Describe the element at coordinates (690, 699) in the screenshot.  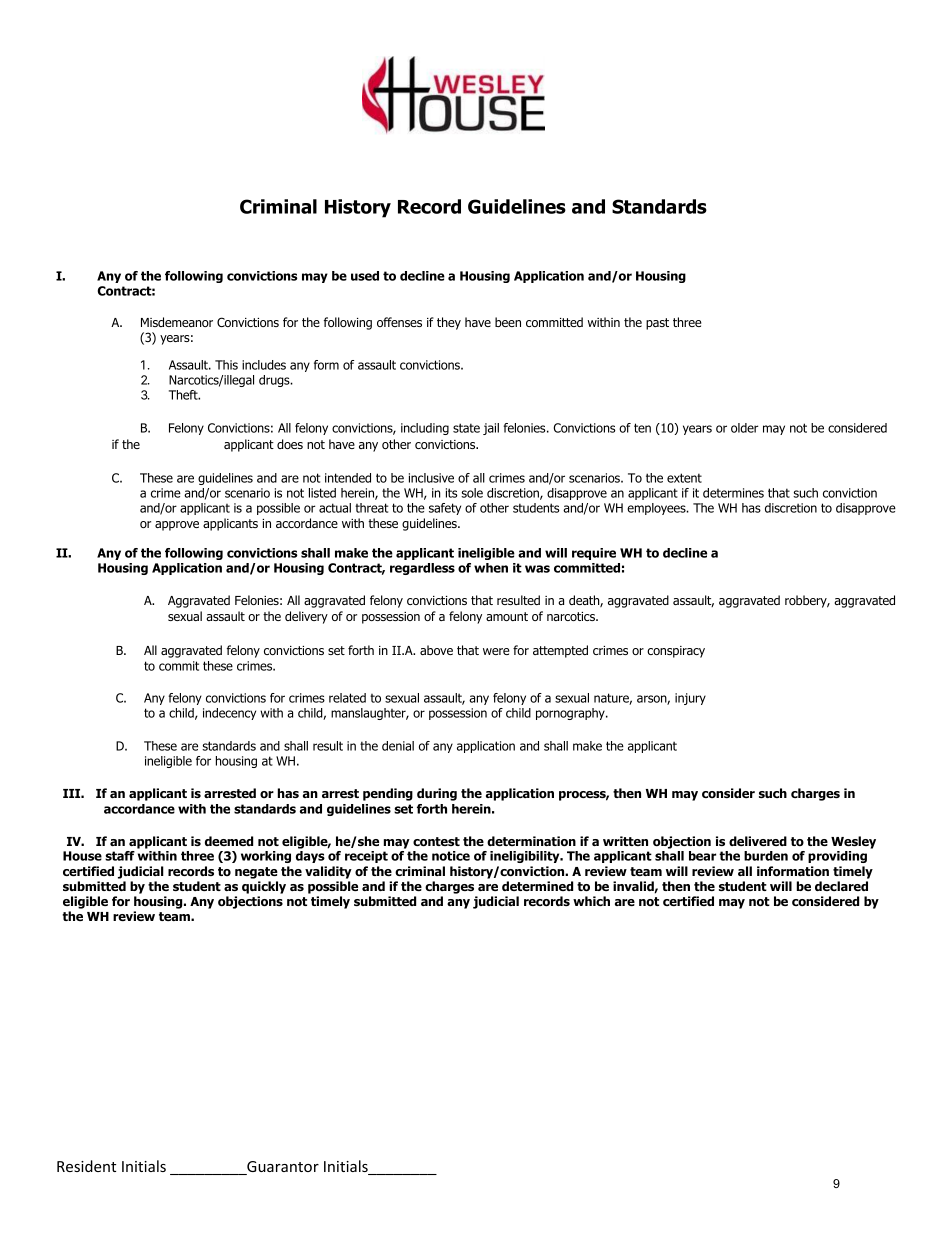
I see `injury` at that location.
